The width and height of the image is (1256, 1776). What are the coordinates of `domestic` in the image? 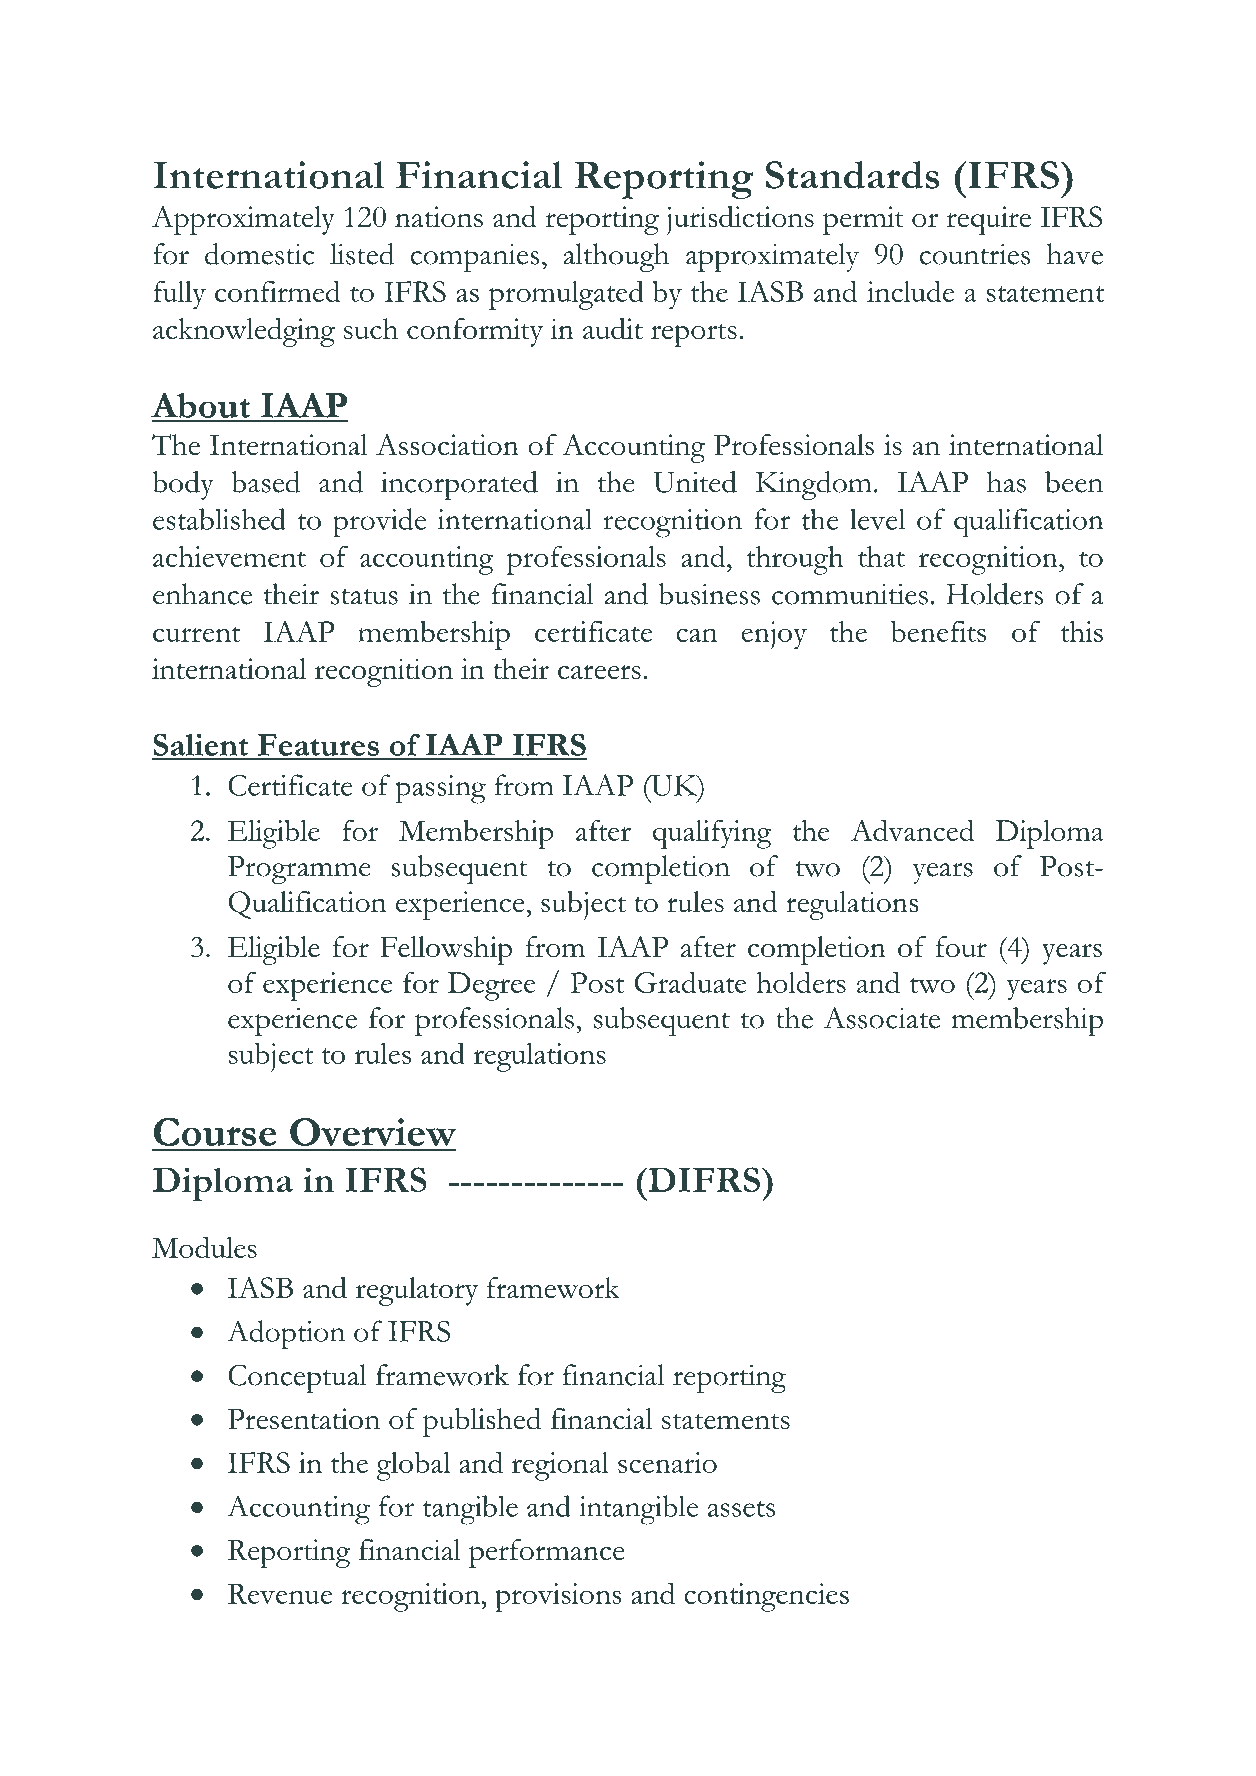 It's located at (259, 254).
